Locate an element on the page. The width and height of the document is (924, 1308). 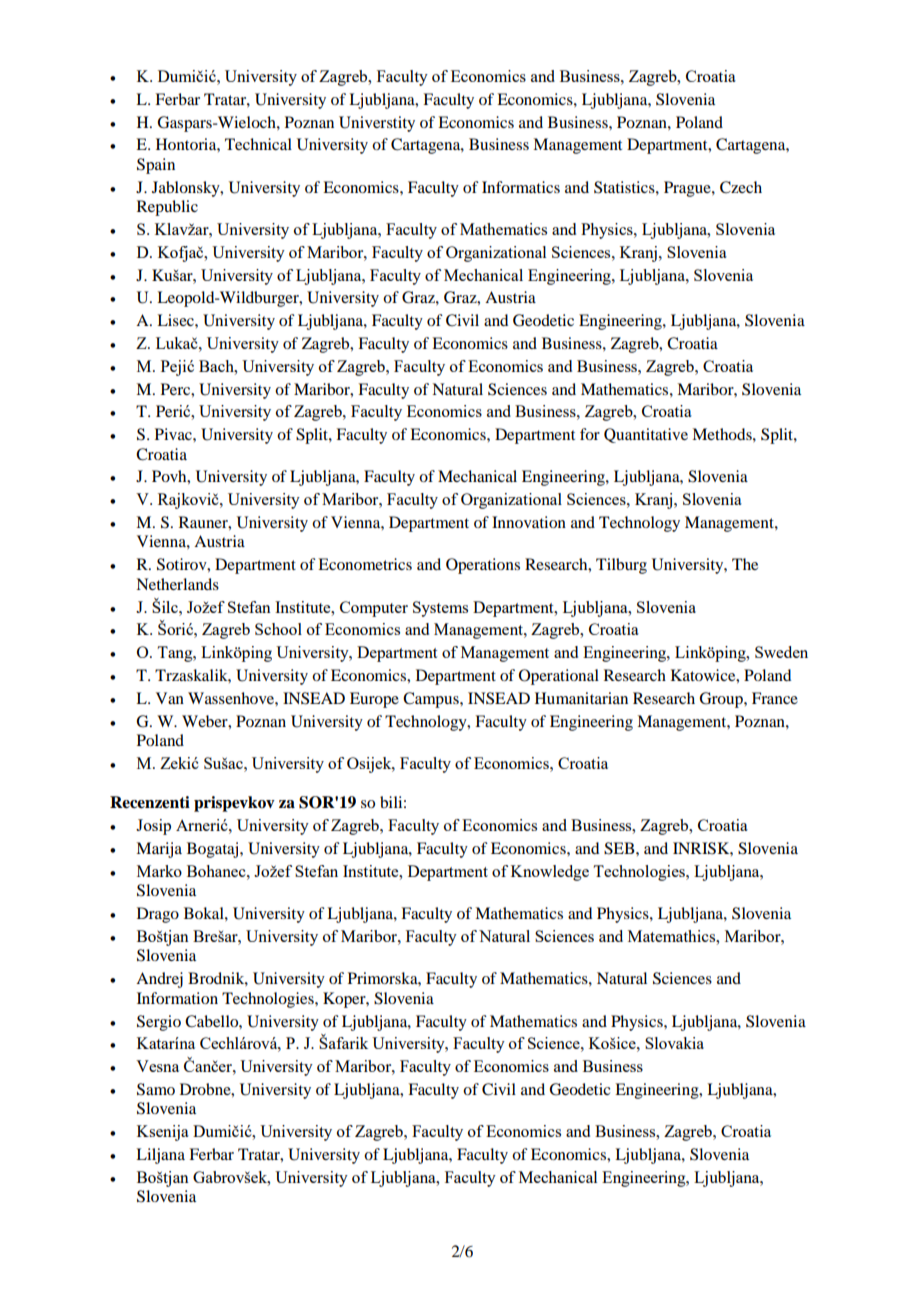
Slovakia is located at coordinates (674, 1043).
